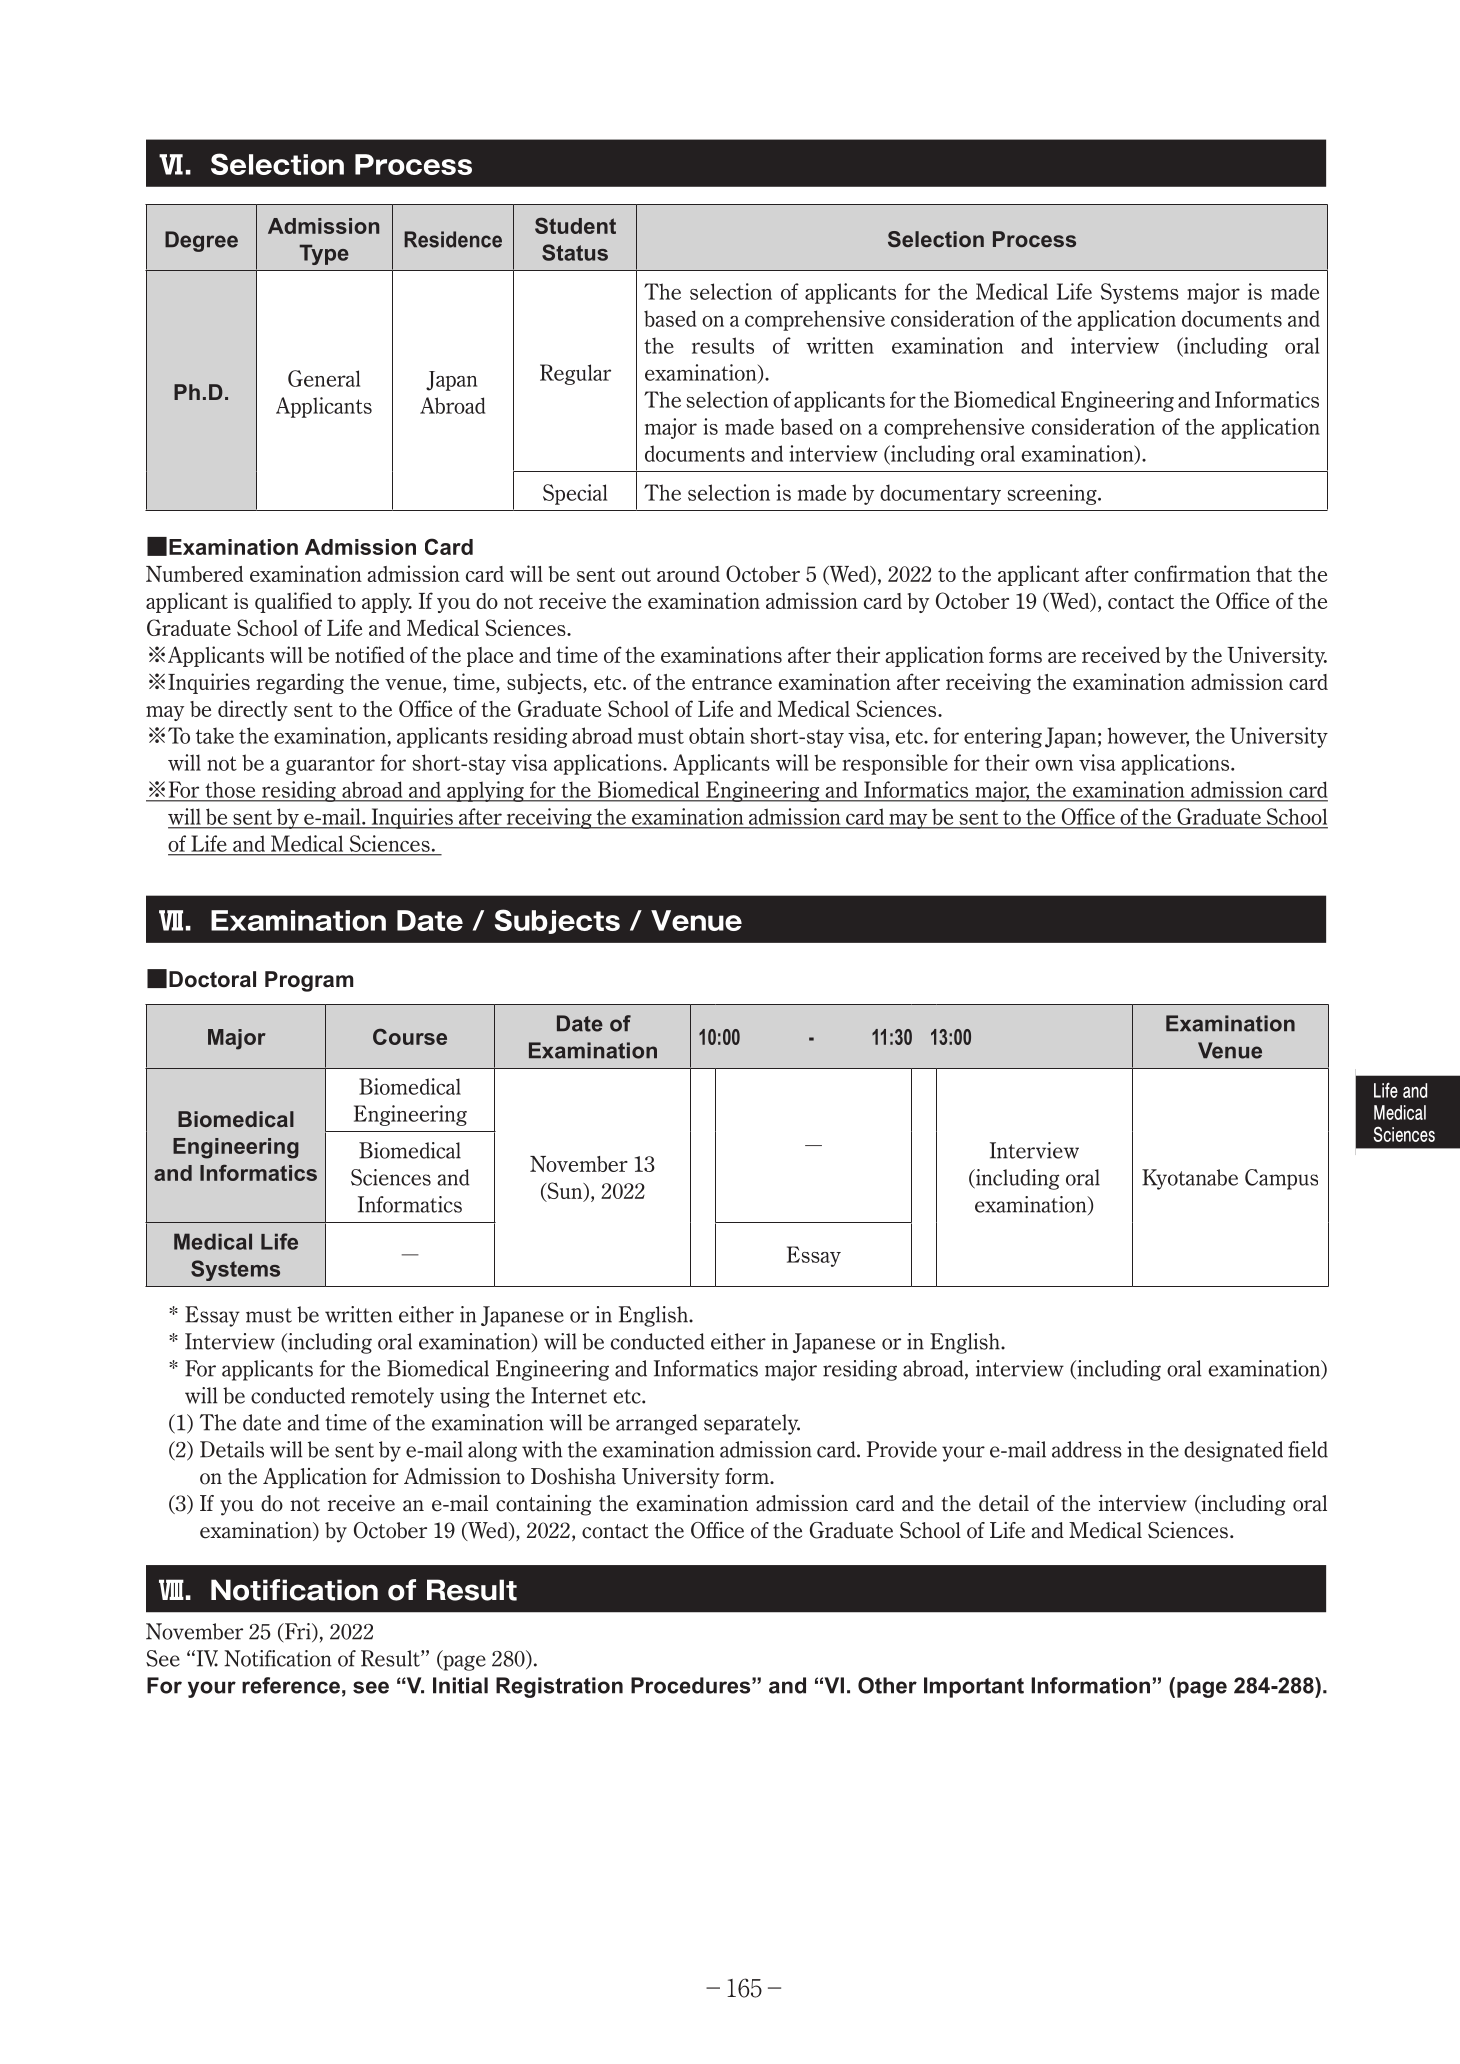 This page has height=2064, width=1460. What do you see at coordinates (895, 764) in the page?
I see `responsible` at bounding box center [895, 764].
